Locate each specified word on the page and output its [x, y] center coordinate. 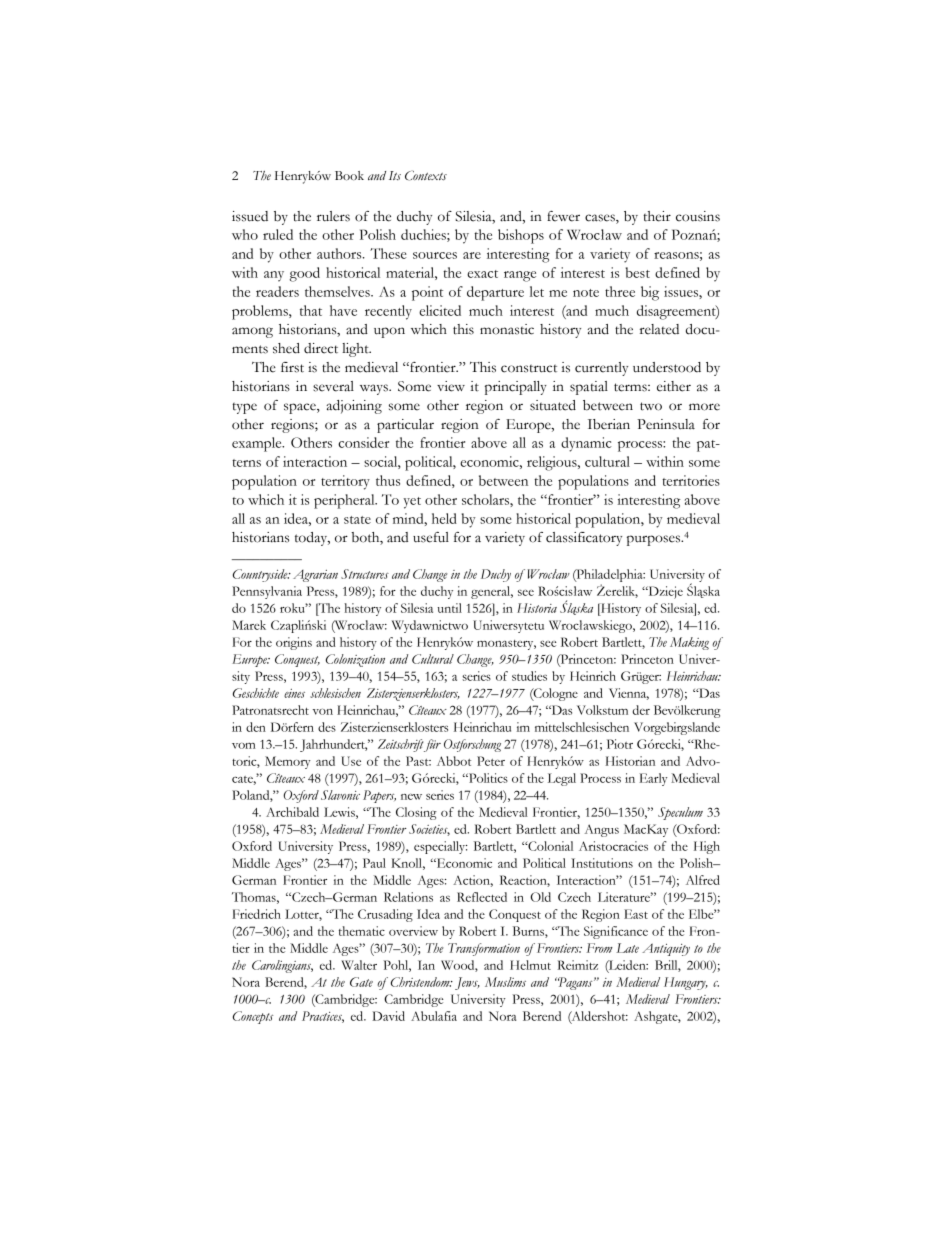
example [258, 444]
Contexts [426, 175]
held [444, 518]
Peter [491, 761]
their [657, 216]
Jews [467, 983]
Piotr [620, 744]
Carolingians [282, 966]
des [327, 727]
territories [691, 480]
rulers [333, 216]
